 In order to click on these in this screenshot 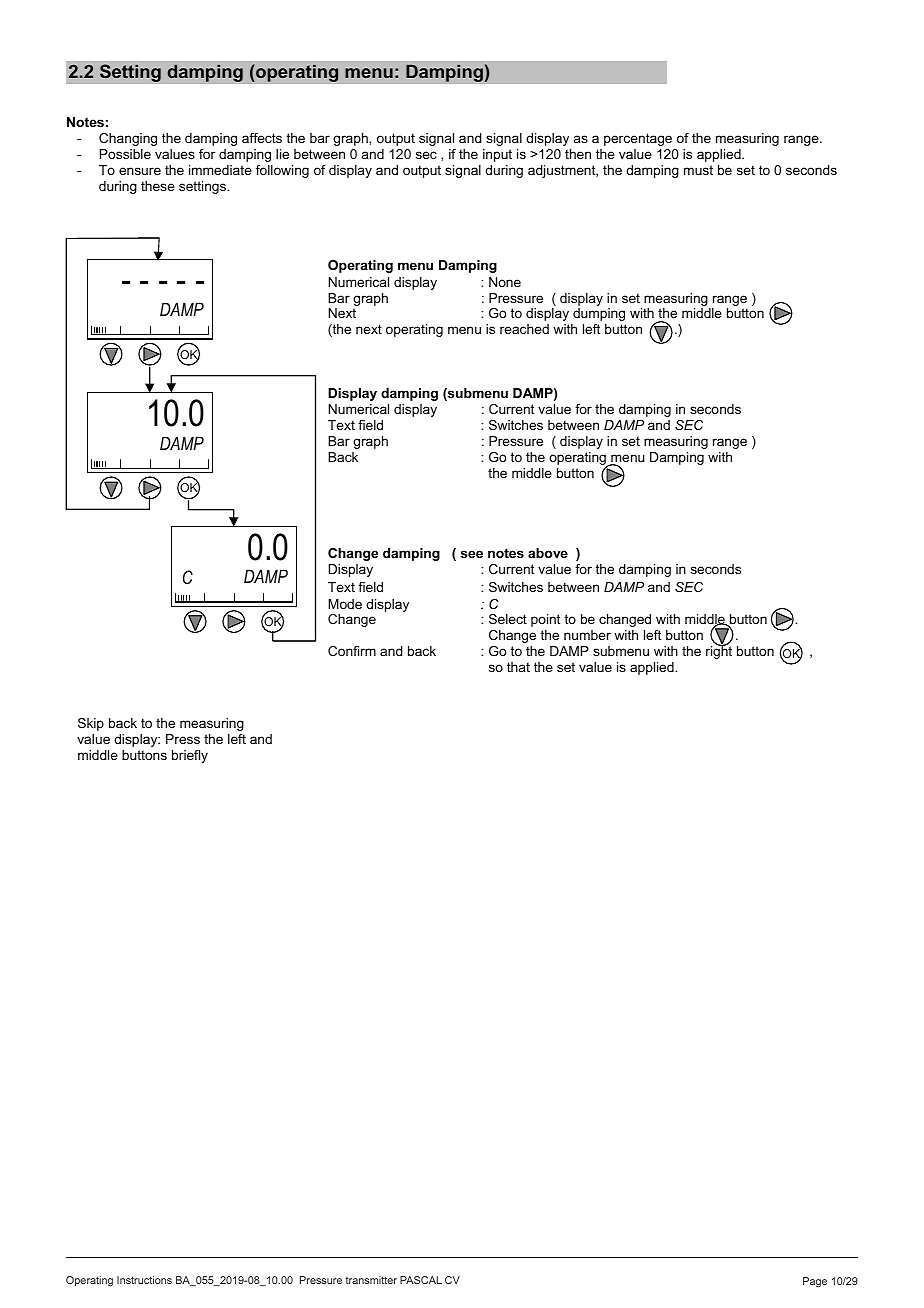, I will do `click(158, 186)`.
